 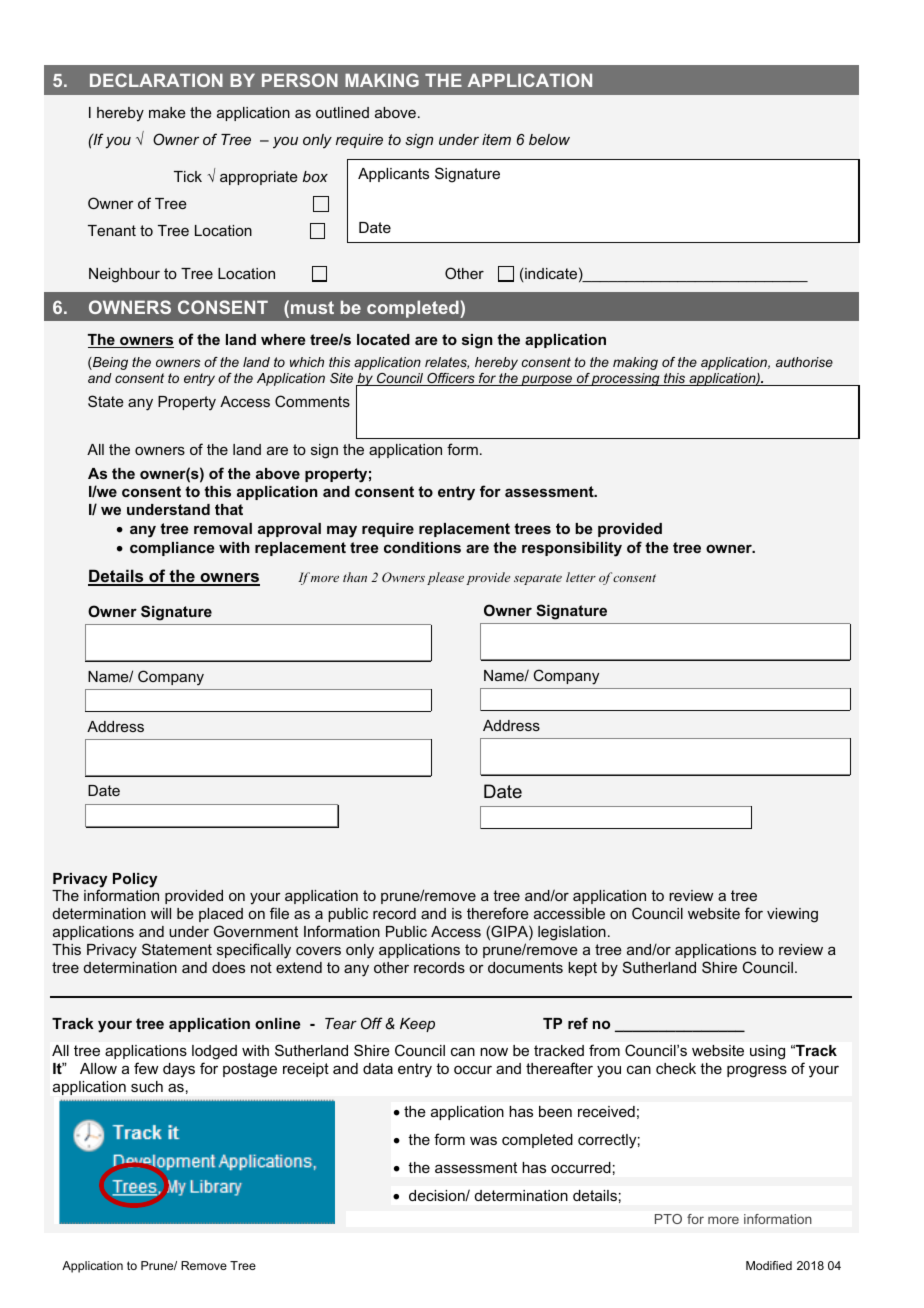 I want to click on such, so click(x=147, y=1086).
